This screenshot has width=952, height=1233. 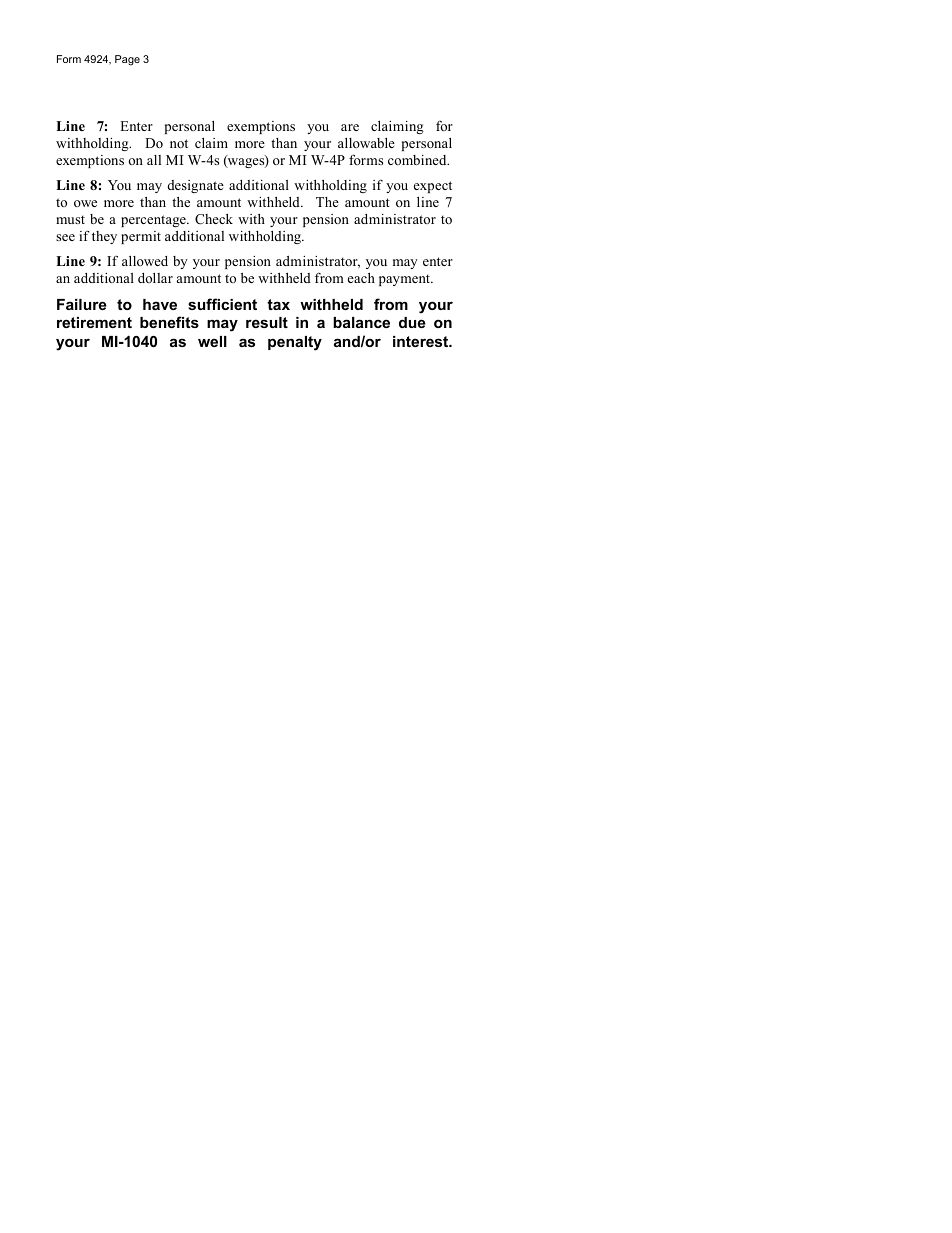 I want to click on retirement, so click(x=94, y=322).
